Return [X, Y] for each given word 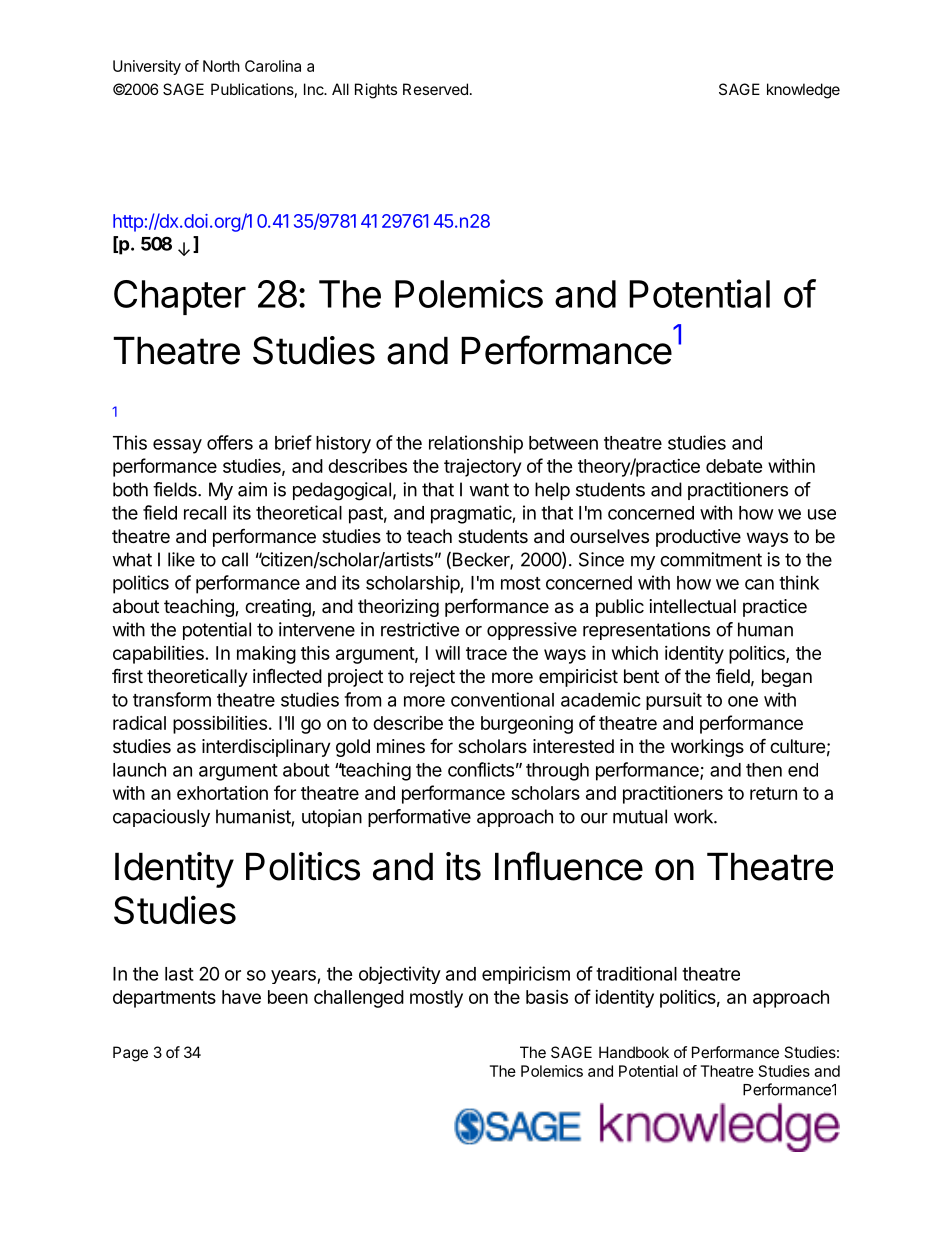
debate [734, 466]
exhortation [222, 793]
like [181, 559]
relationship [476, 444]
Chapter [180, 297]
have [241, 997]
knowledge [803, 91]
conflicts [481, 769]
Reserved [435, 89]
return [773, 793]
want [489, 490]
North [221, 66]
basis [547, 997]
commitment [711, 559]
